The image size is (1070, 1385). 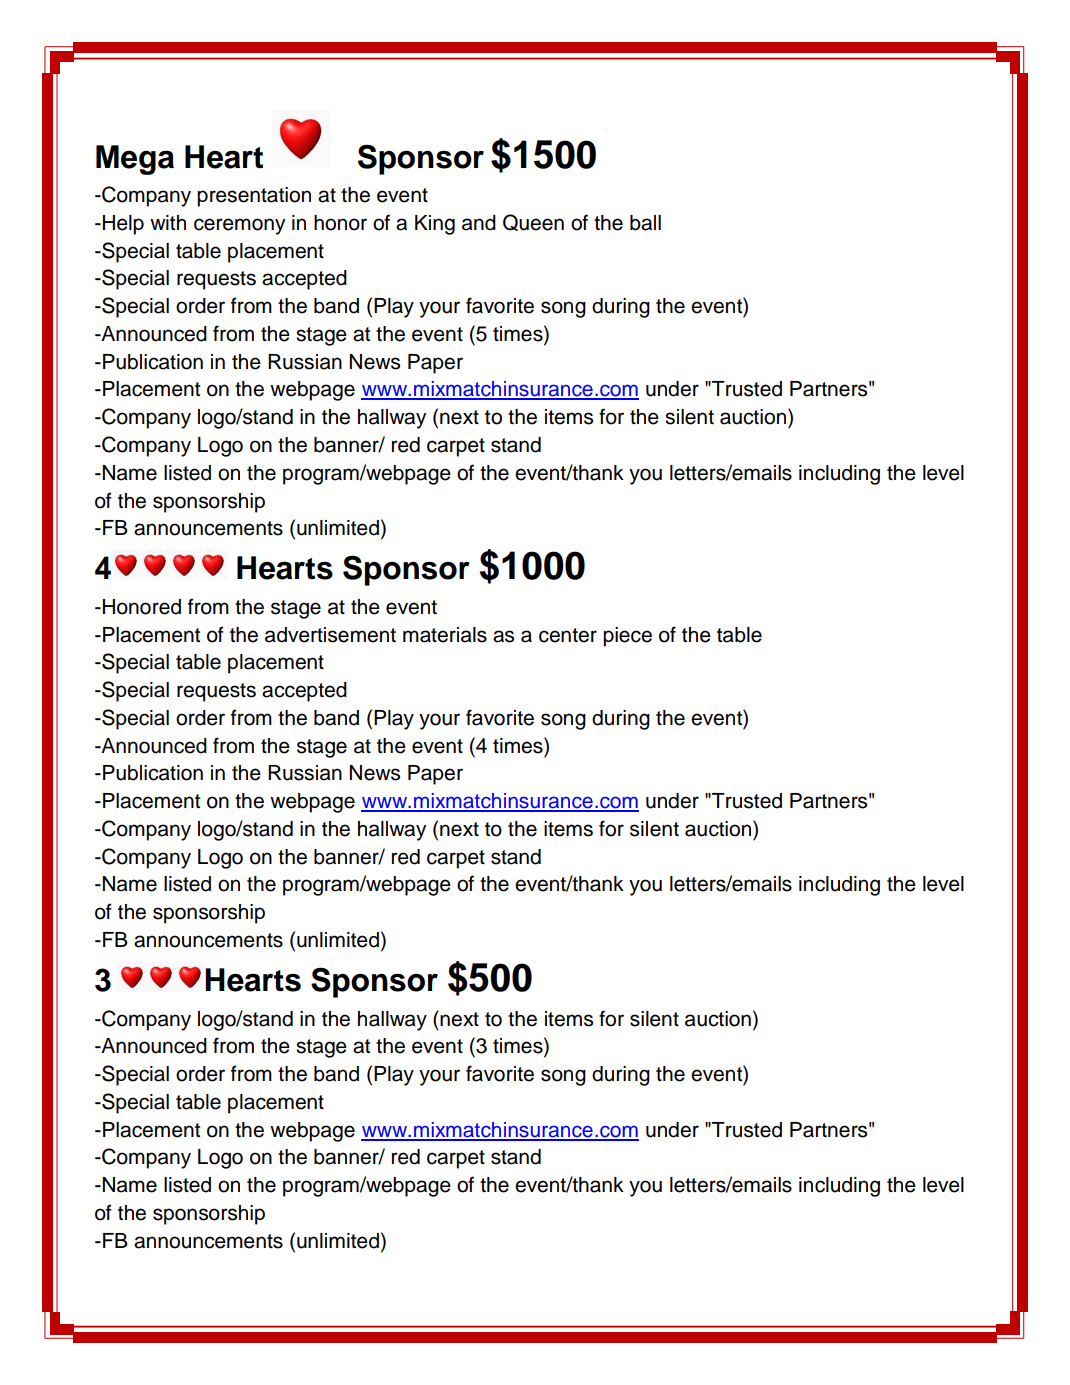 I want to click on materials, so click(x=445, y=635).
